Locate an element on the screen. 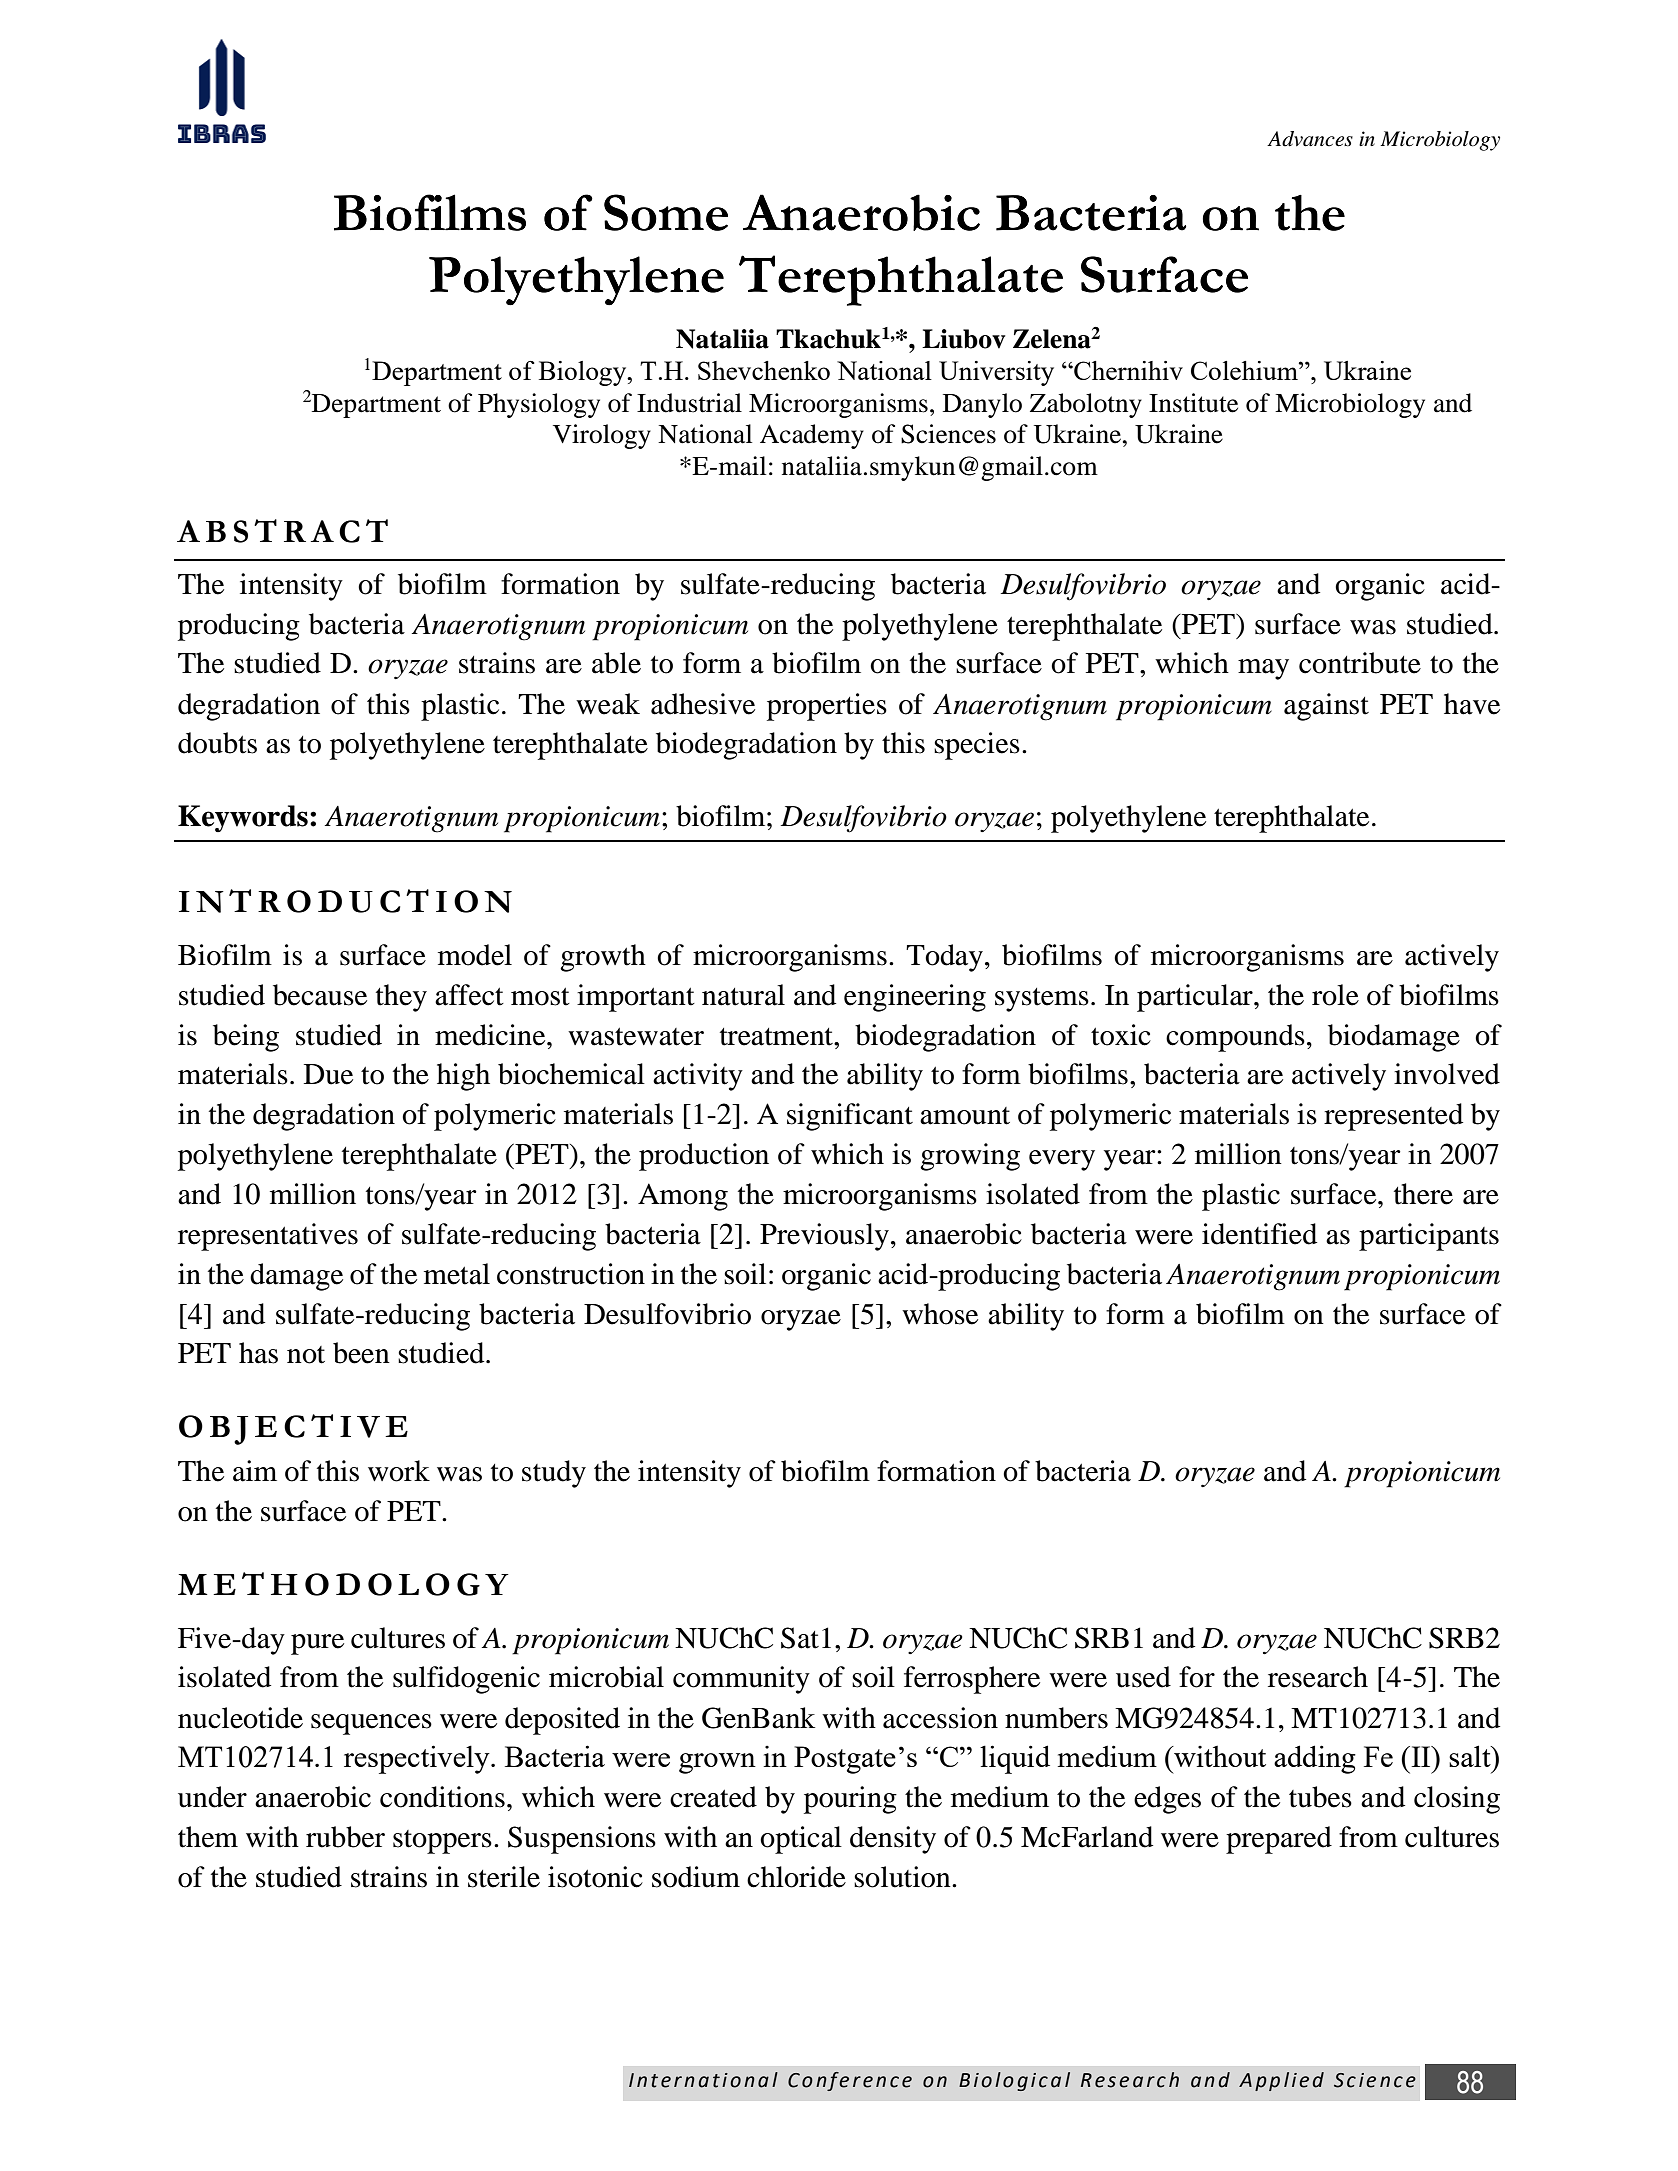 The height and width of the screenshot is (2171, 1678). Advances is located at coordinates (1310, 139).
